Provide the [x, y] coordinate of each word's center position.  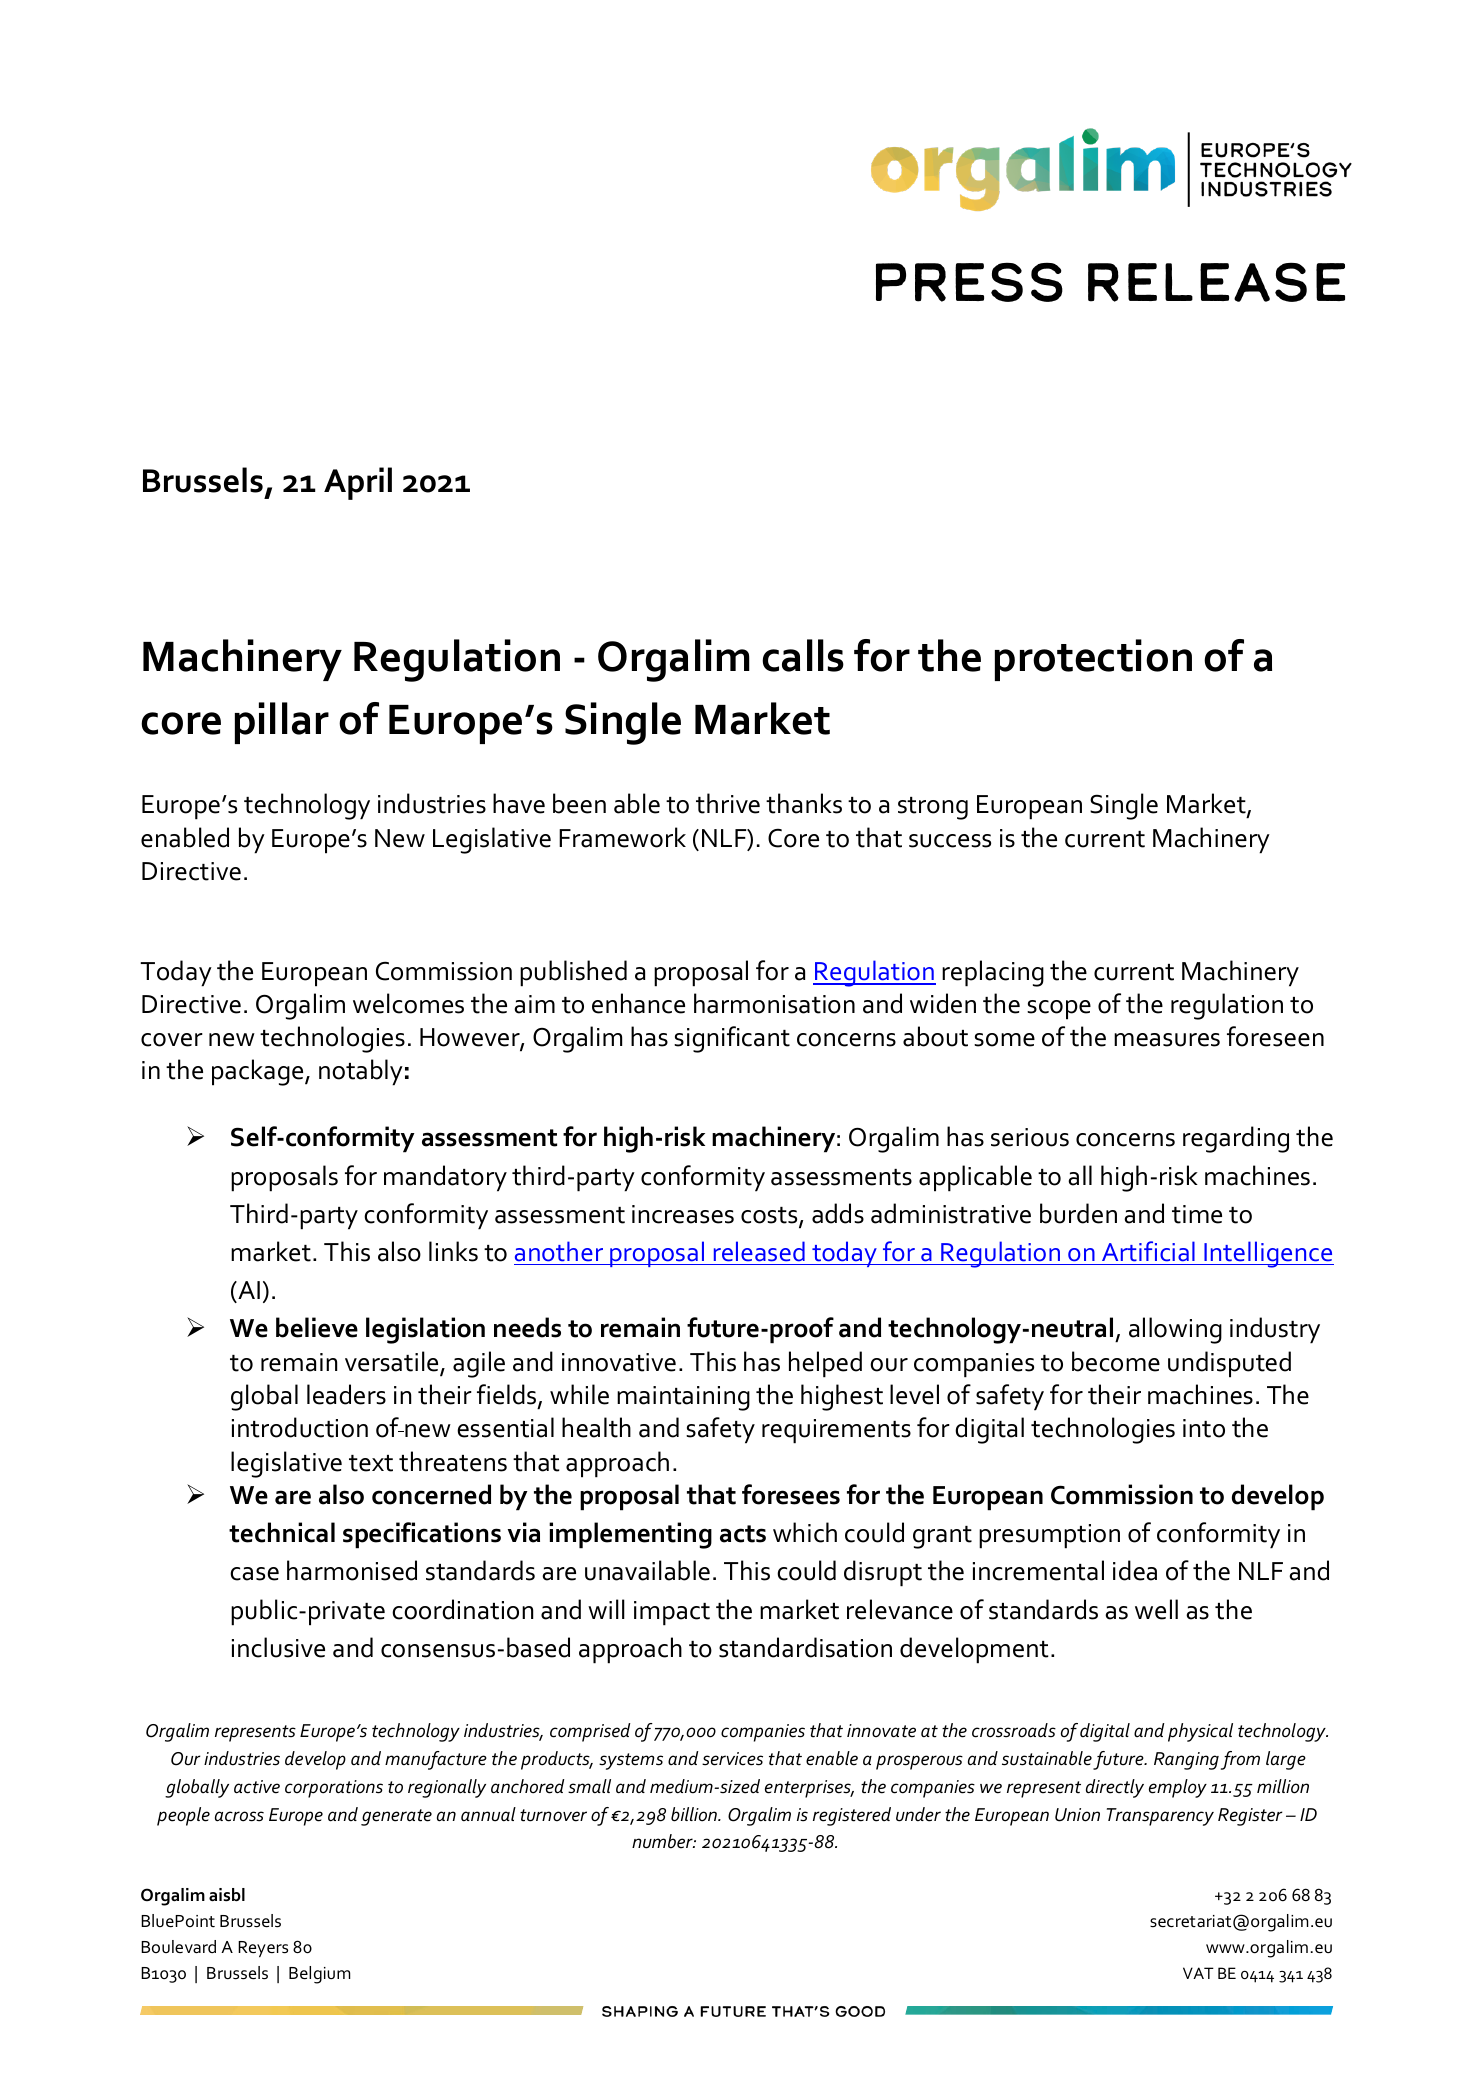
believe [317, 1327]
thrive [728, 803]
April [358, 483]
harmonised [352, 1570]
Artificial [1148, 1251]
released [759, 1251]
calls [803, 655]
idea [1135, 1570]
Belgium [319, 1975]
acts [743, 1534]
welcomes [408, 1003]
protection [1093, 660]
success [950, 841]
